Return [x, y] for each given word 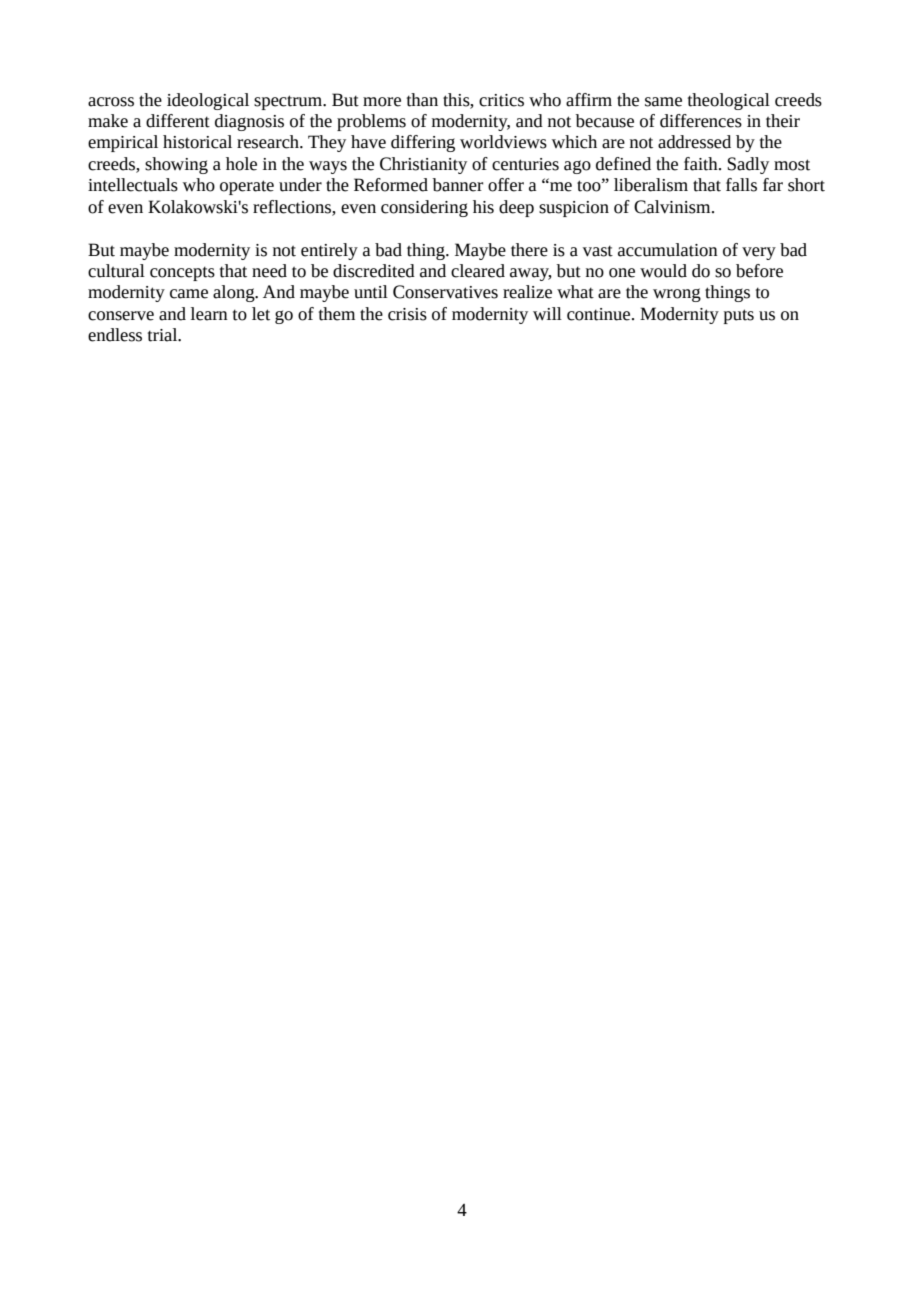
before [759, 271]
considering [424, 208]
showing [176, 165]
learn [209, 314]
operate [247, 187]
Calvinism [673, 207]
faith [702, 164]
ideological [208, 101]
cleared [478, 271]
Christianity [423, 165]
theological [729, 101]
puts [739, 316]
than [422, 100]
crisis [407, 314]
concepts [182, 273]
